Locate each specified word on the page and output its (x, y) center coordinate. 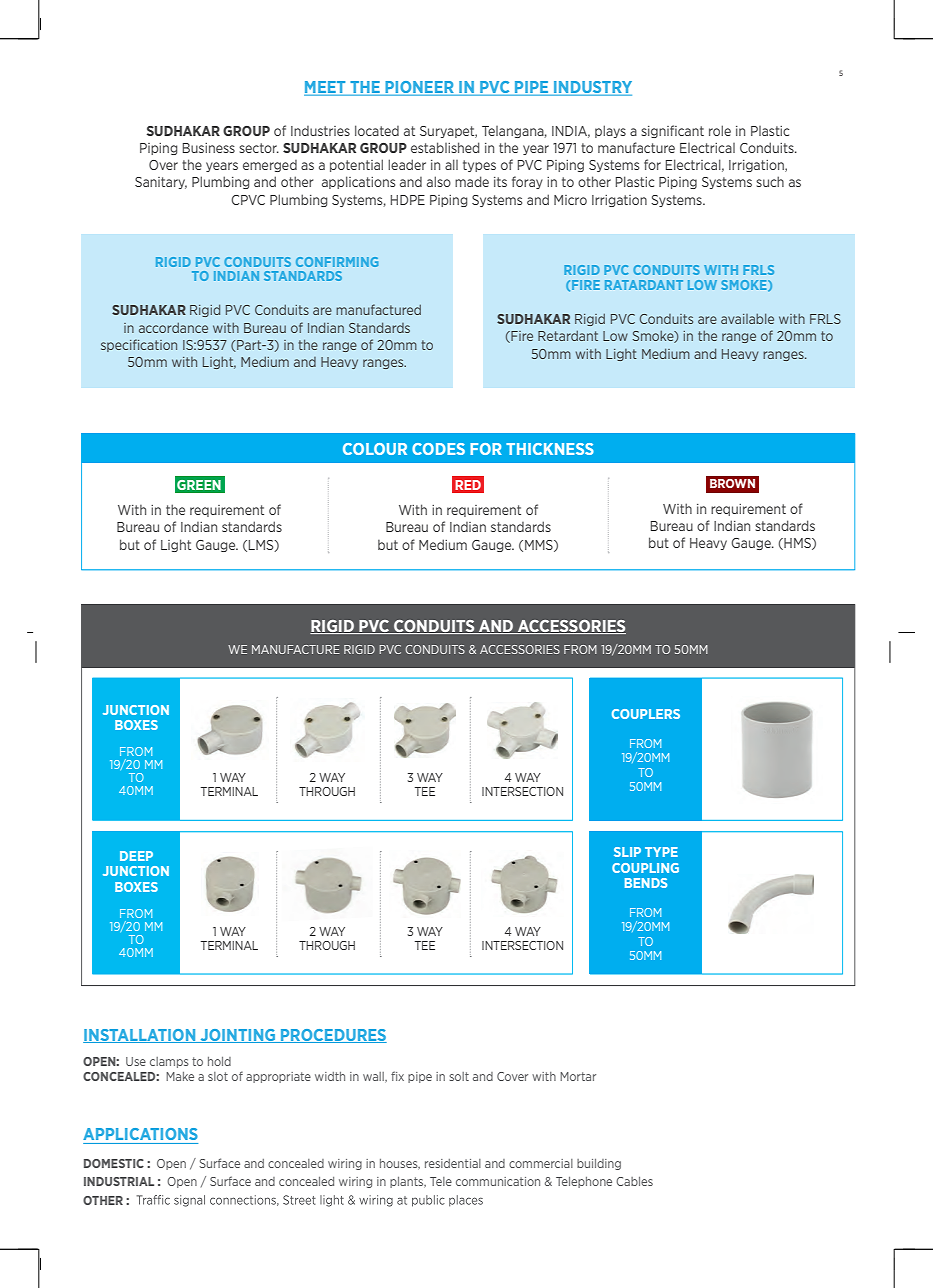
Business (209, 148)
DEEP (136, 856)
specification (139, 345)
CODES (438, 449)
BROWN (732, 483)
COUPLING (645, 868)
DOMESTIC (114, 1163)
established (445, 147)
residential (453, 1163)
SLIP (627, 852)
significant (672, 131)
